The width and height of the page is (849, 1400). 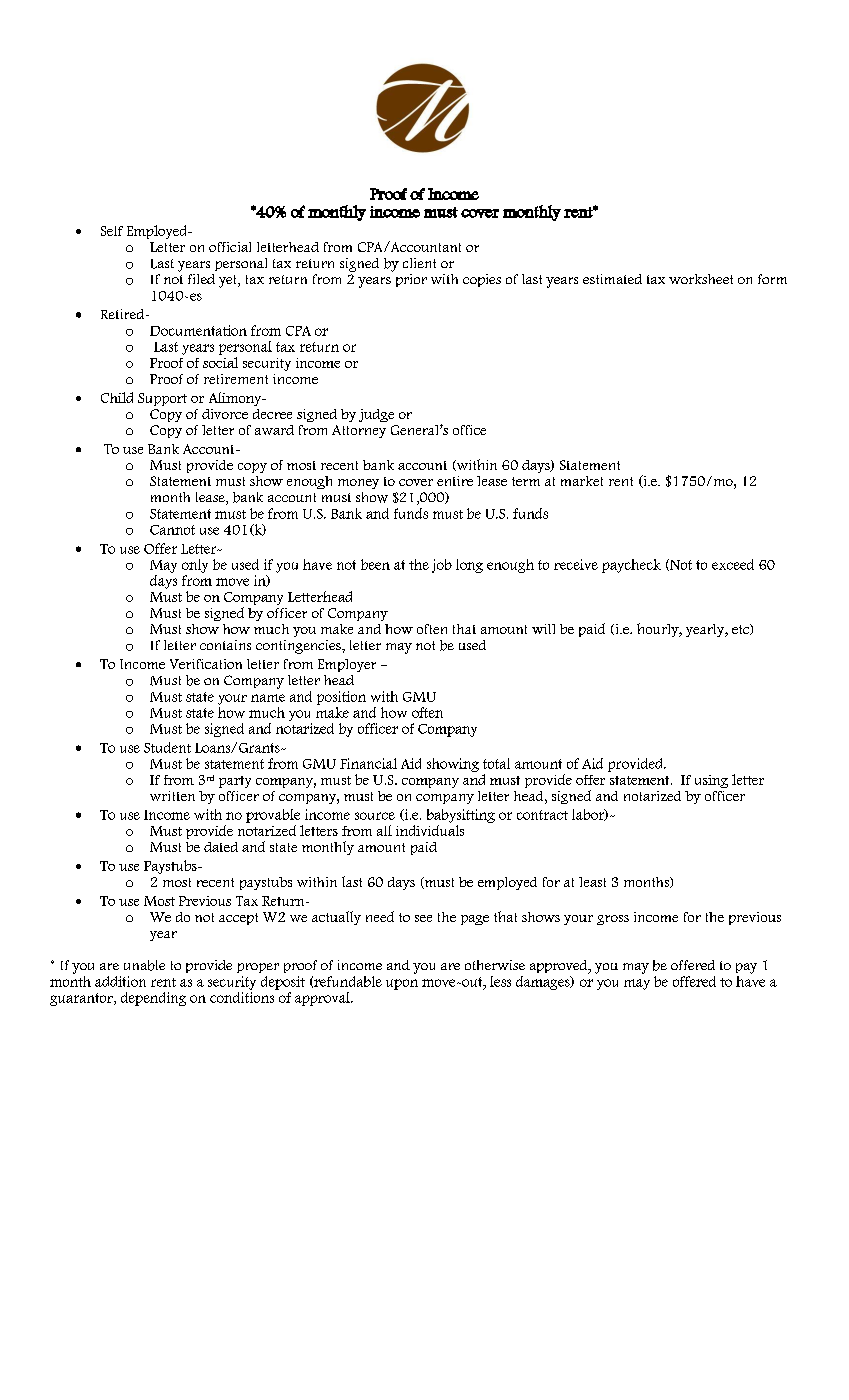 I want to click on client, so click(x=419, y=263).
